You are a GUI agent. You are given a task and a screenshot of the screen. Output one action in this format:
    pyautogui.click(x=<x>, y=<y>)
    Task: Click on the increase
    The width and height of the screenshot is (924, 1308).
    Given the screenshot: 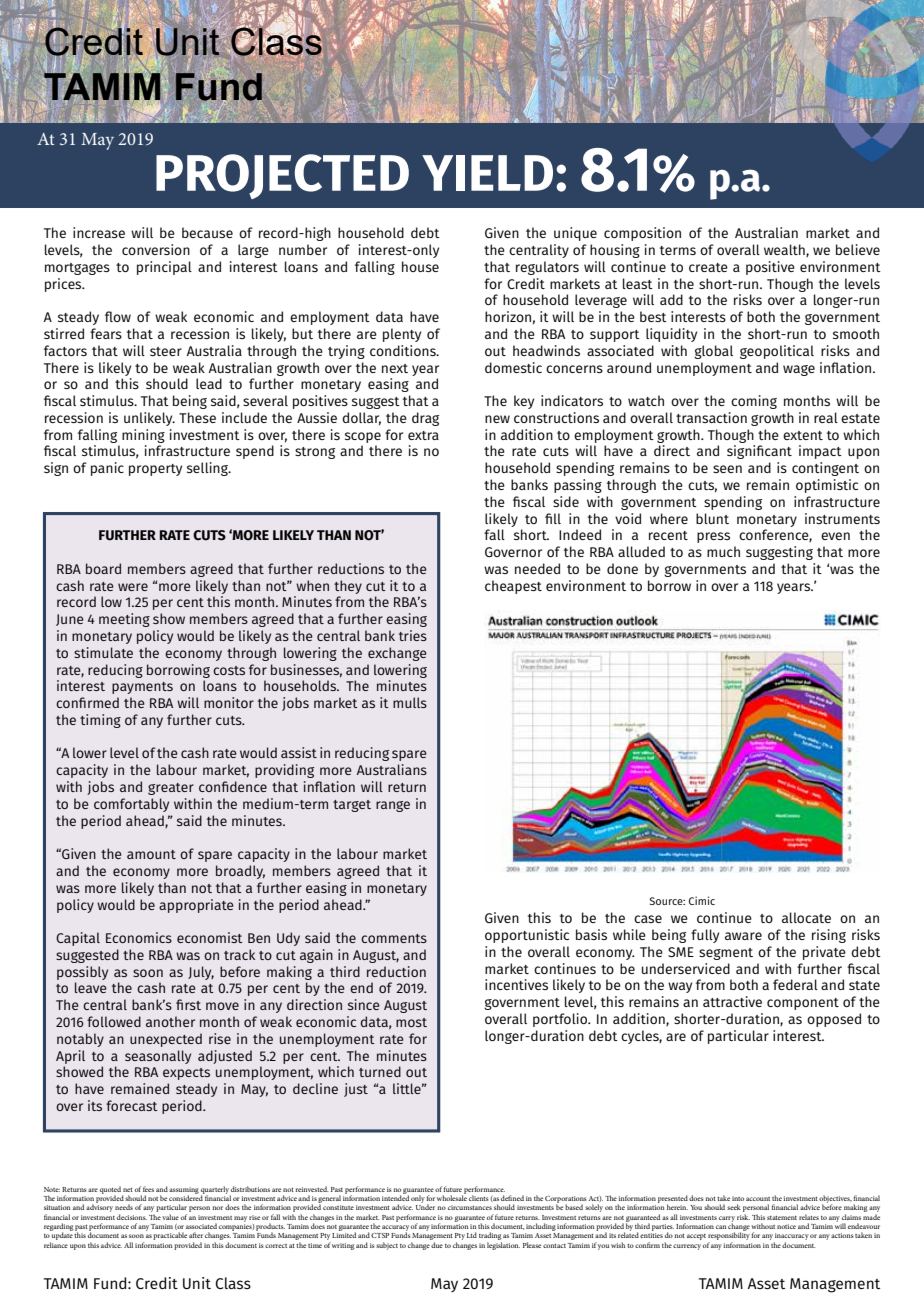 What is the action you would take?
    pyautogui.click(x=99, y=232)
